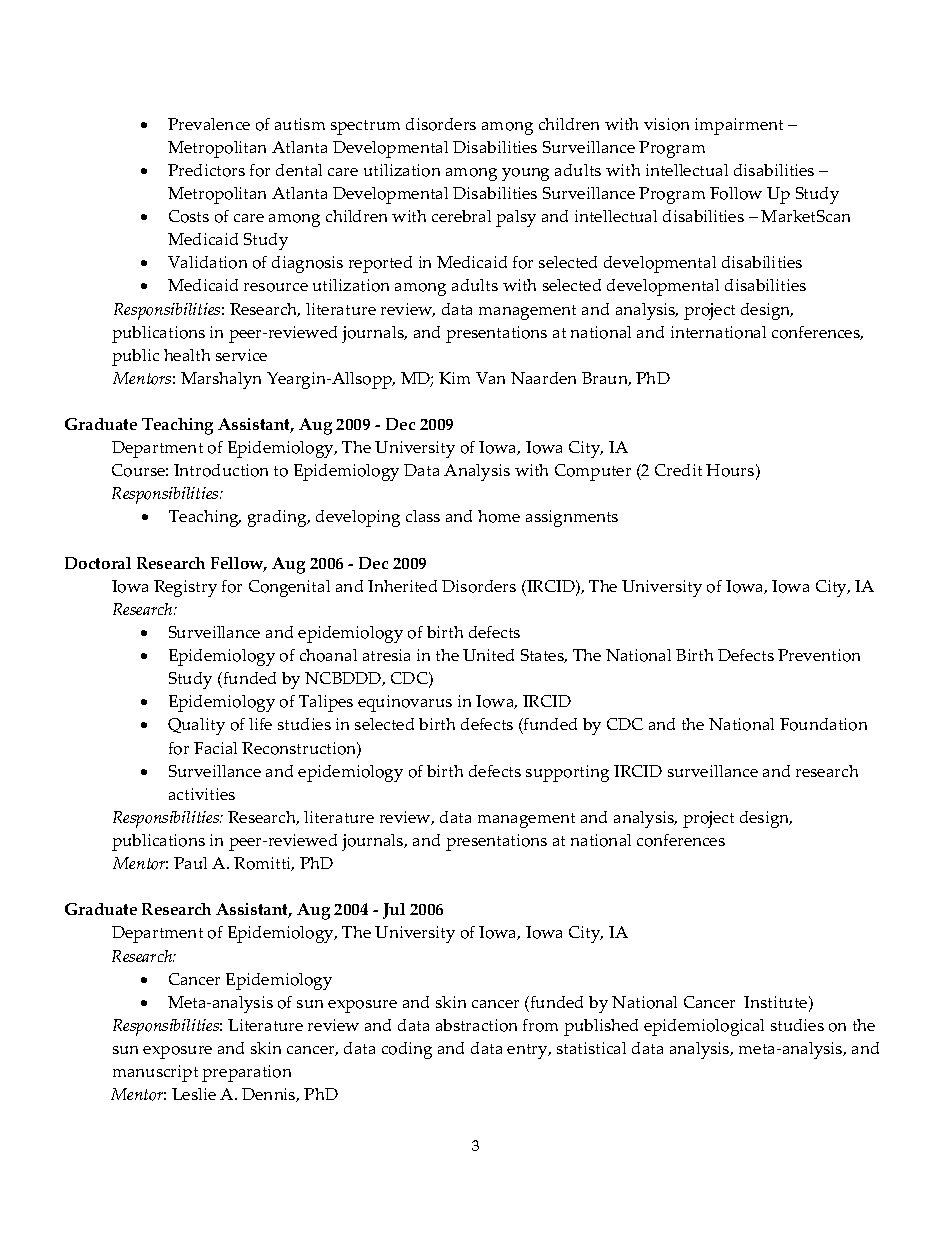  I want to click on coding, so click(407, 1050).
